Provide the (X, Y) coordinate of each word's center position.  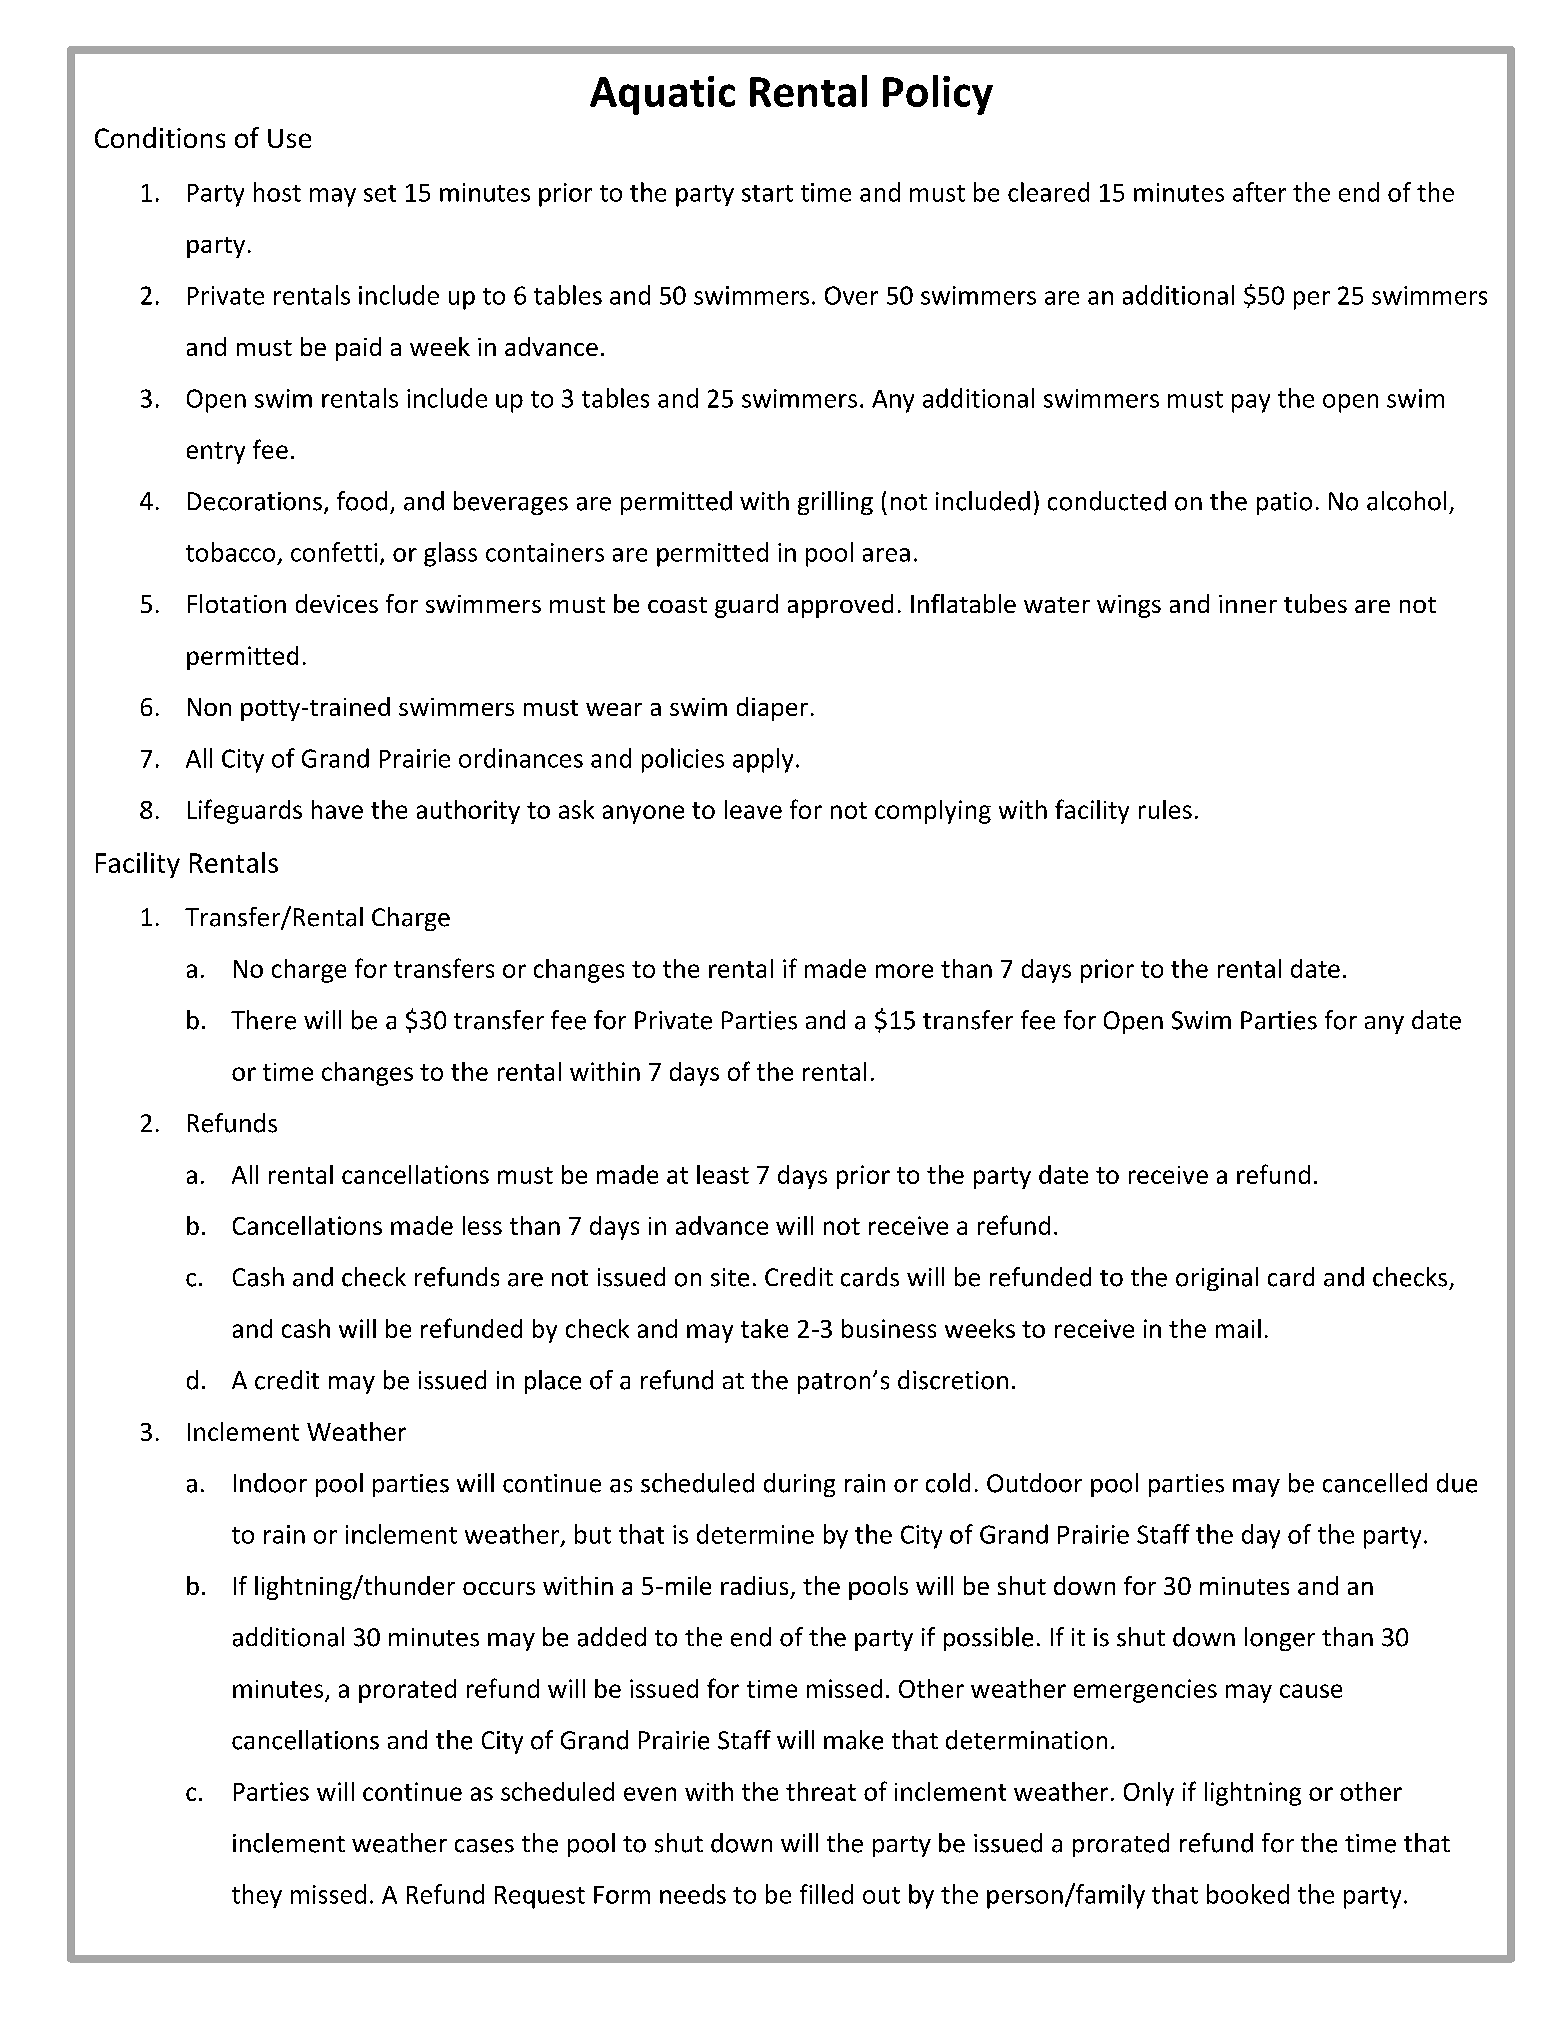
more (904, 971)
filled (826, 1894)
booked (1248, 1894)
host (277, 192)
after (1259, 192)
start (767, 193)
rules (1165, 809)
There (263, 1020)
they (257, 1896)
